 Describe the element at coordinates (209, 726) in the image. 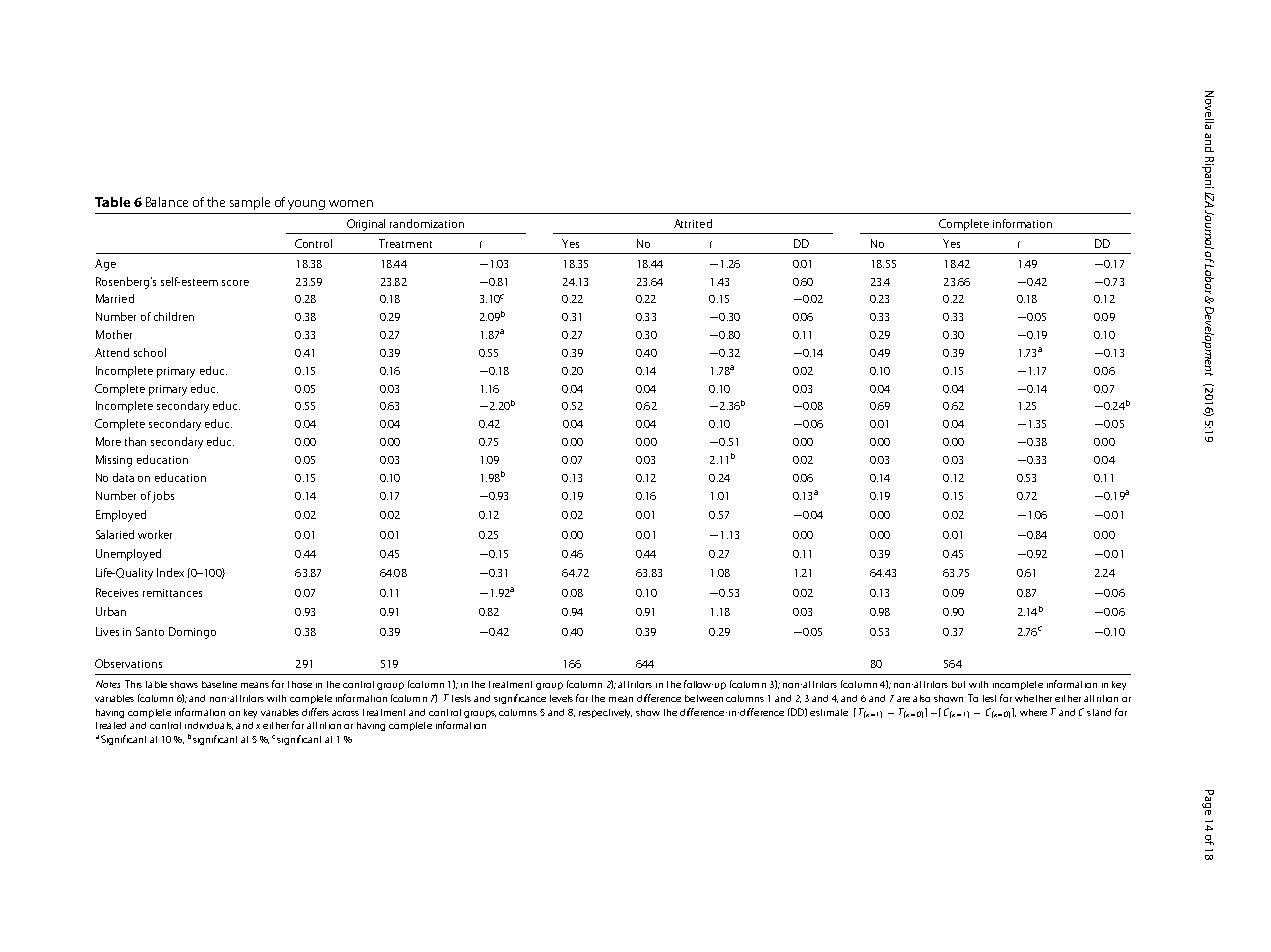

I see `individuals` at that location.
